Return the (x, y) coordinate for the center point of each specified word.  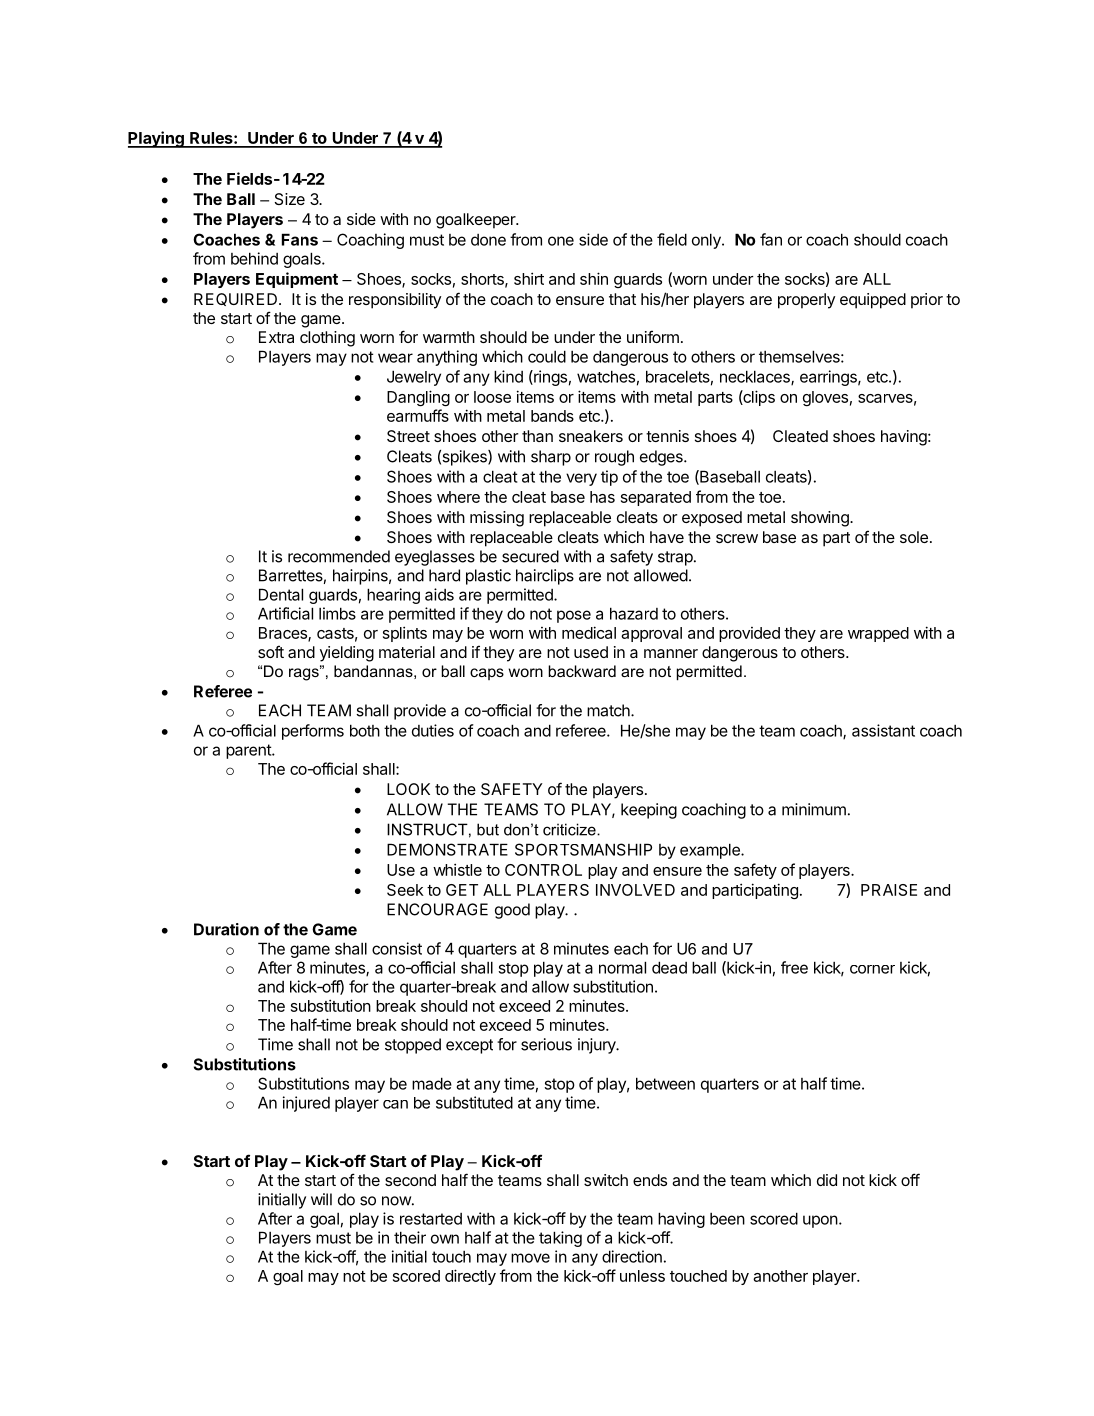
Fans (300, 239)
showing (821, 519)
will (321, 1199)
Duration (226, 929)
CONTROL (543, 870)
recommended (339, 556)
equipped (873, 301)
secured (530, 556)
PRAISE (889, 890)
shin (594, 278)
